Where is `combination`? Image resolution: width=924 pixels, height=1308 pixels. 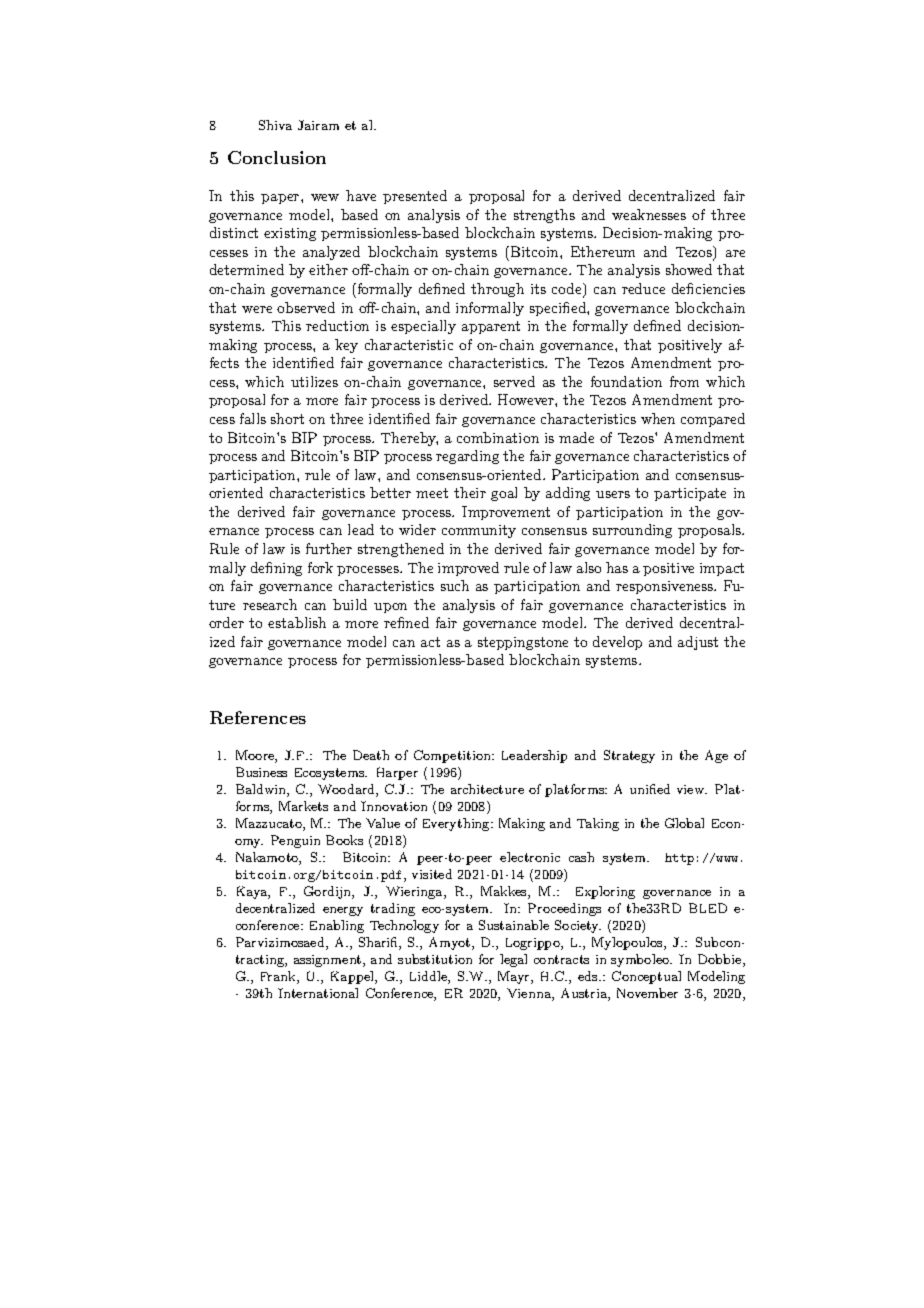
combination is located at coordinates (498, 437).
